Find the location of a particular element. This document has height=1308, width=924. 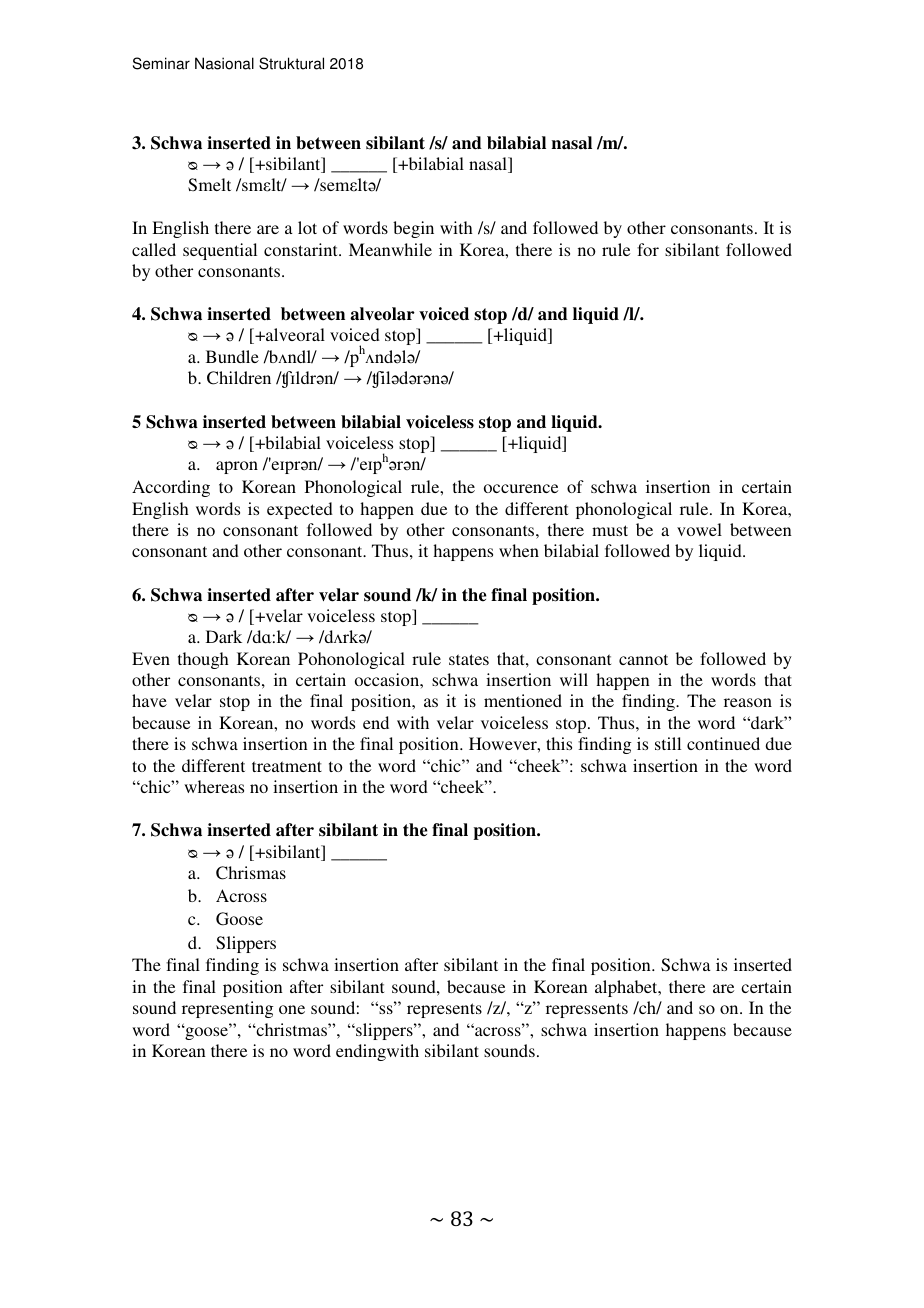

representing is located at coordinates (227, 1009).
